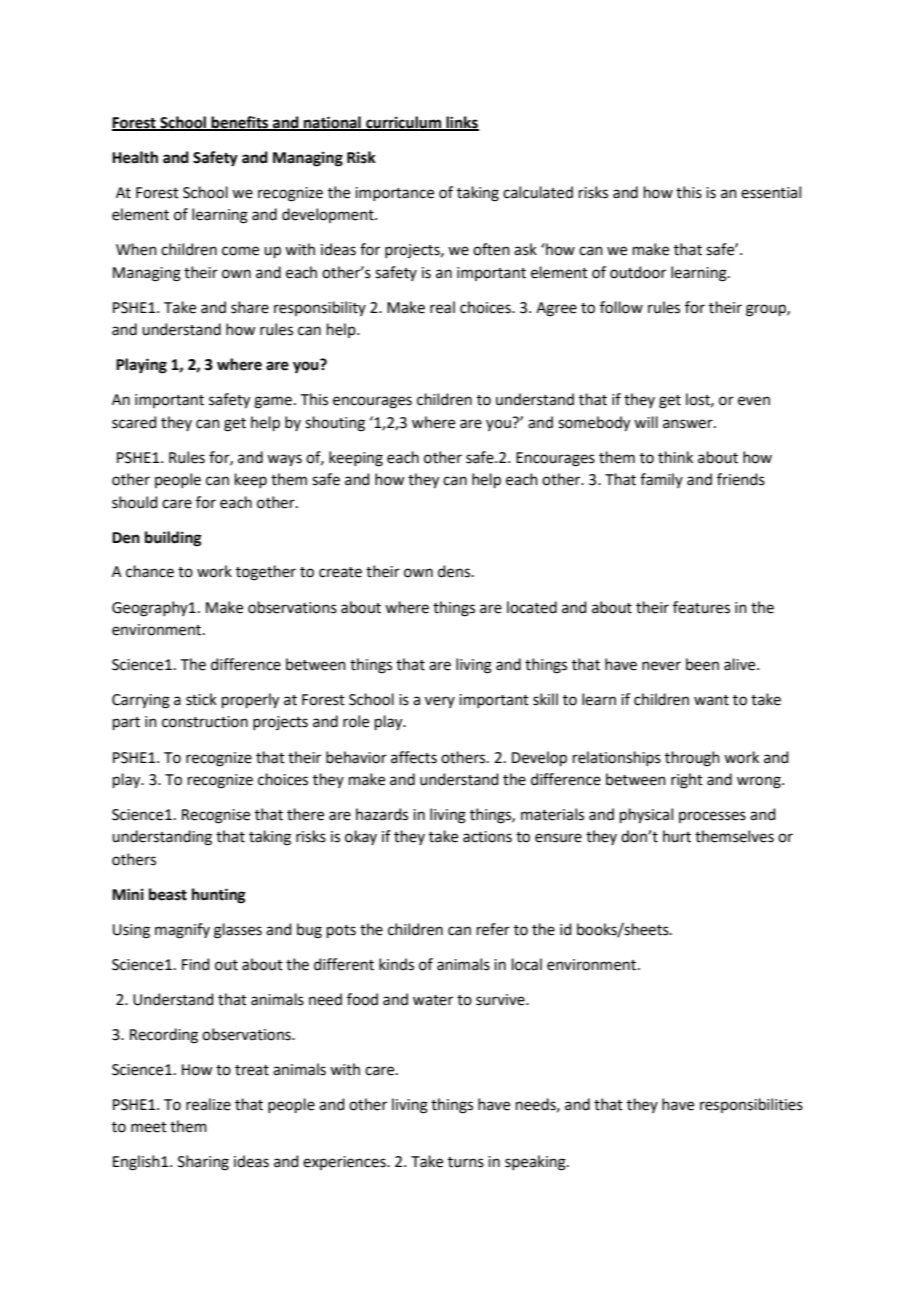 Image resolution: width=924 pixels, height=1308 pixels. I want to click on very, so click(440, 702).
